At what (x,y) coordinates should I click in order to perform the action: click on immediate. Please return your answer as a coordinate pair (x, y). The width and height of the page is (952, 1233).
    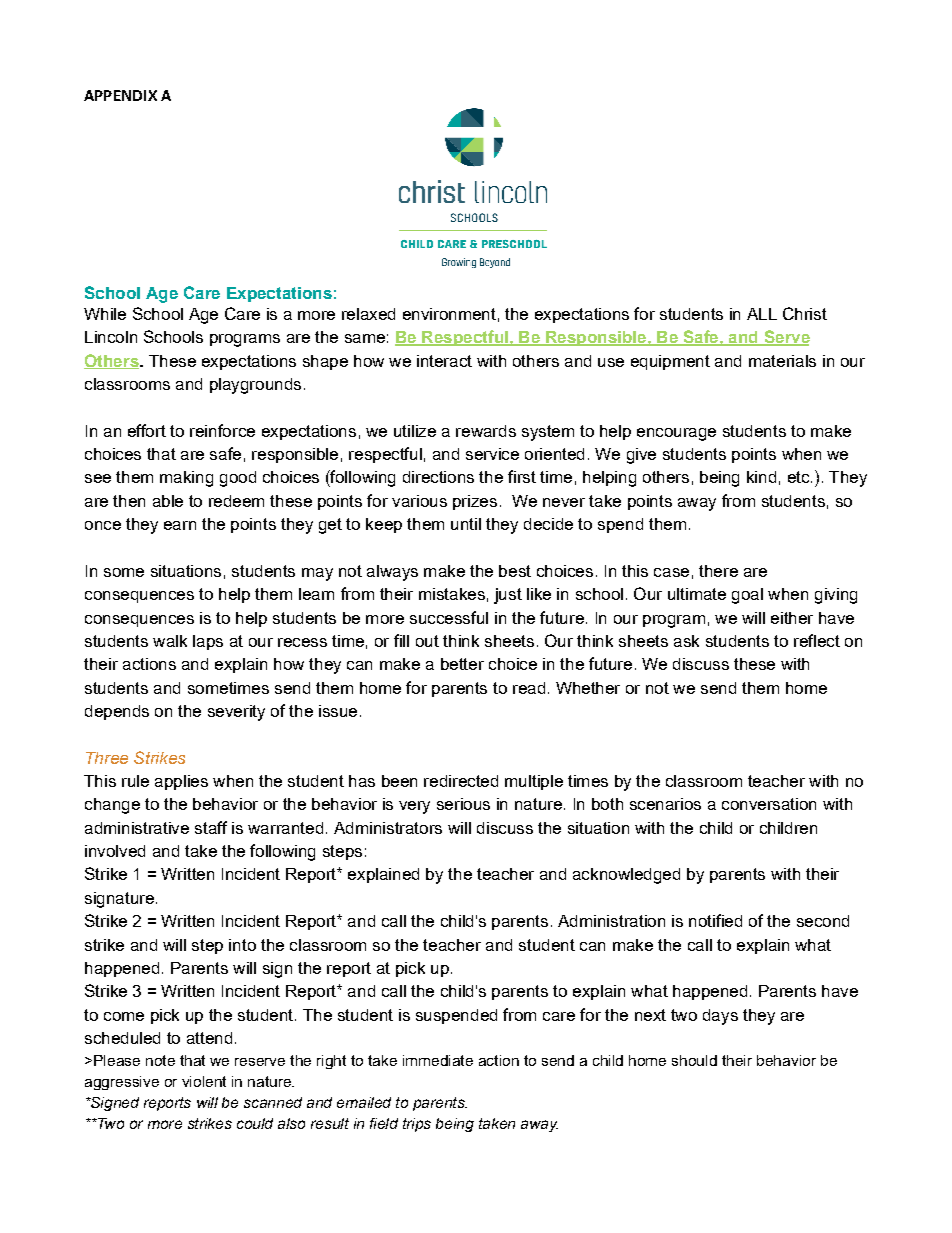
    Looking at the image, I should click on (438, 1060).
